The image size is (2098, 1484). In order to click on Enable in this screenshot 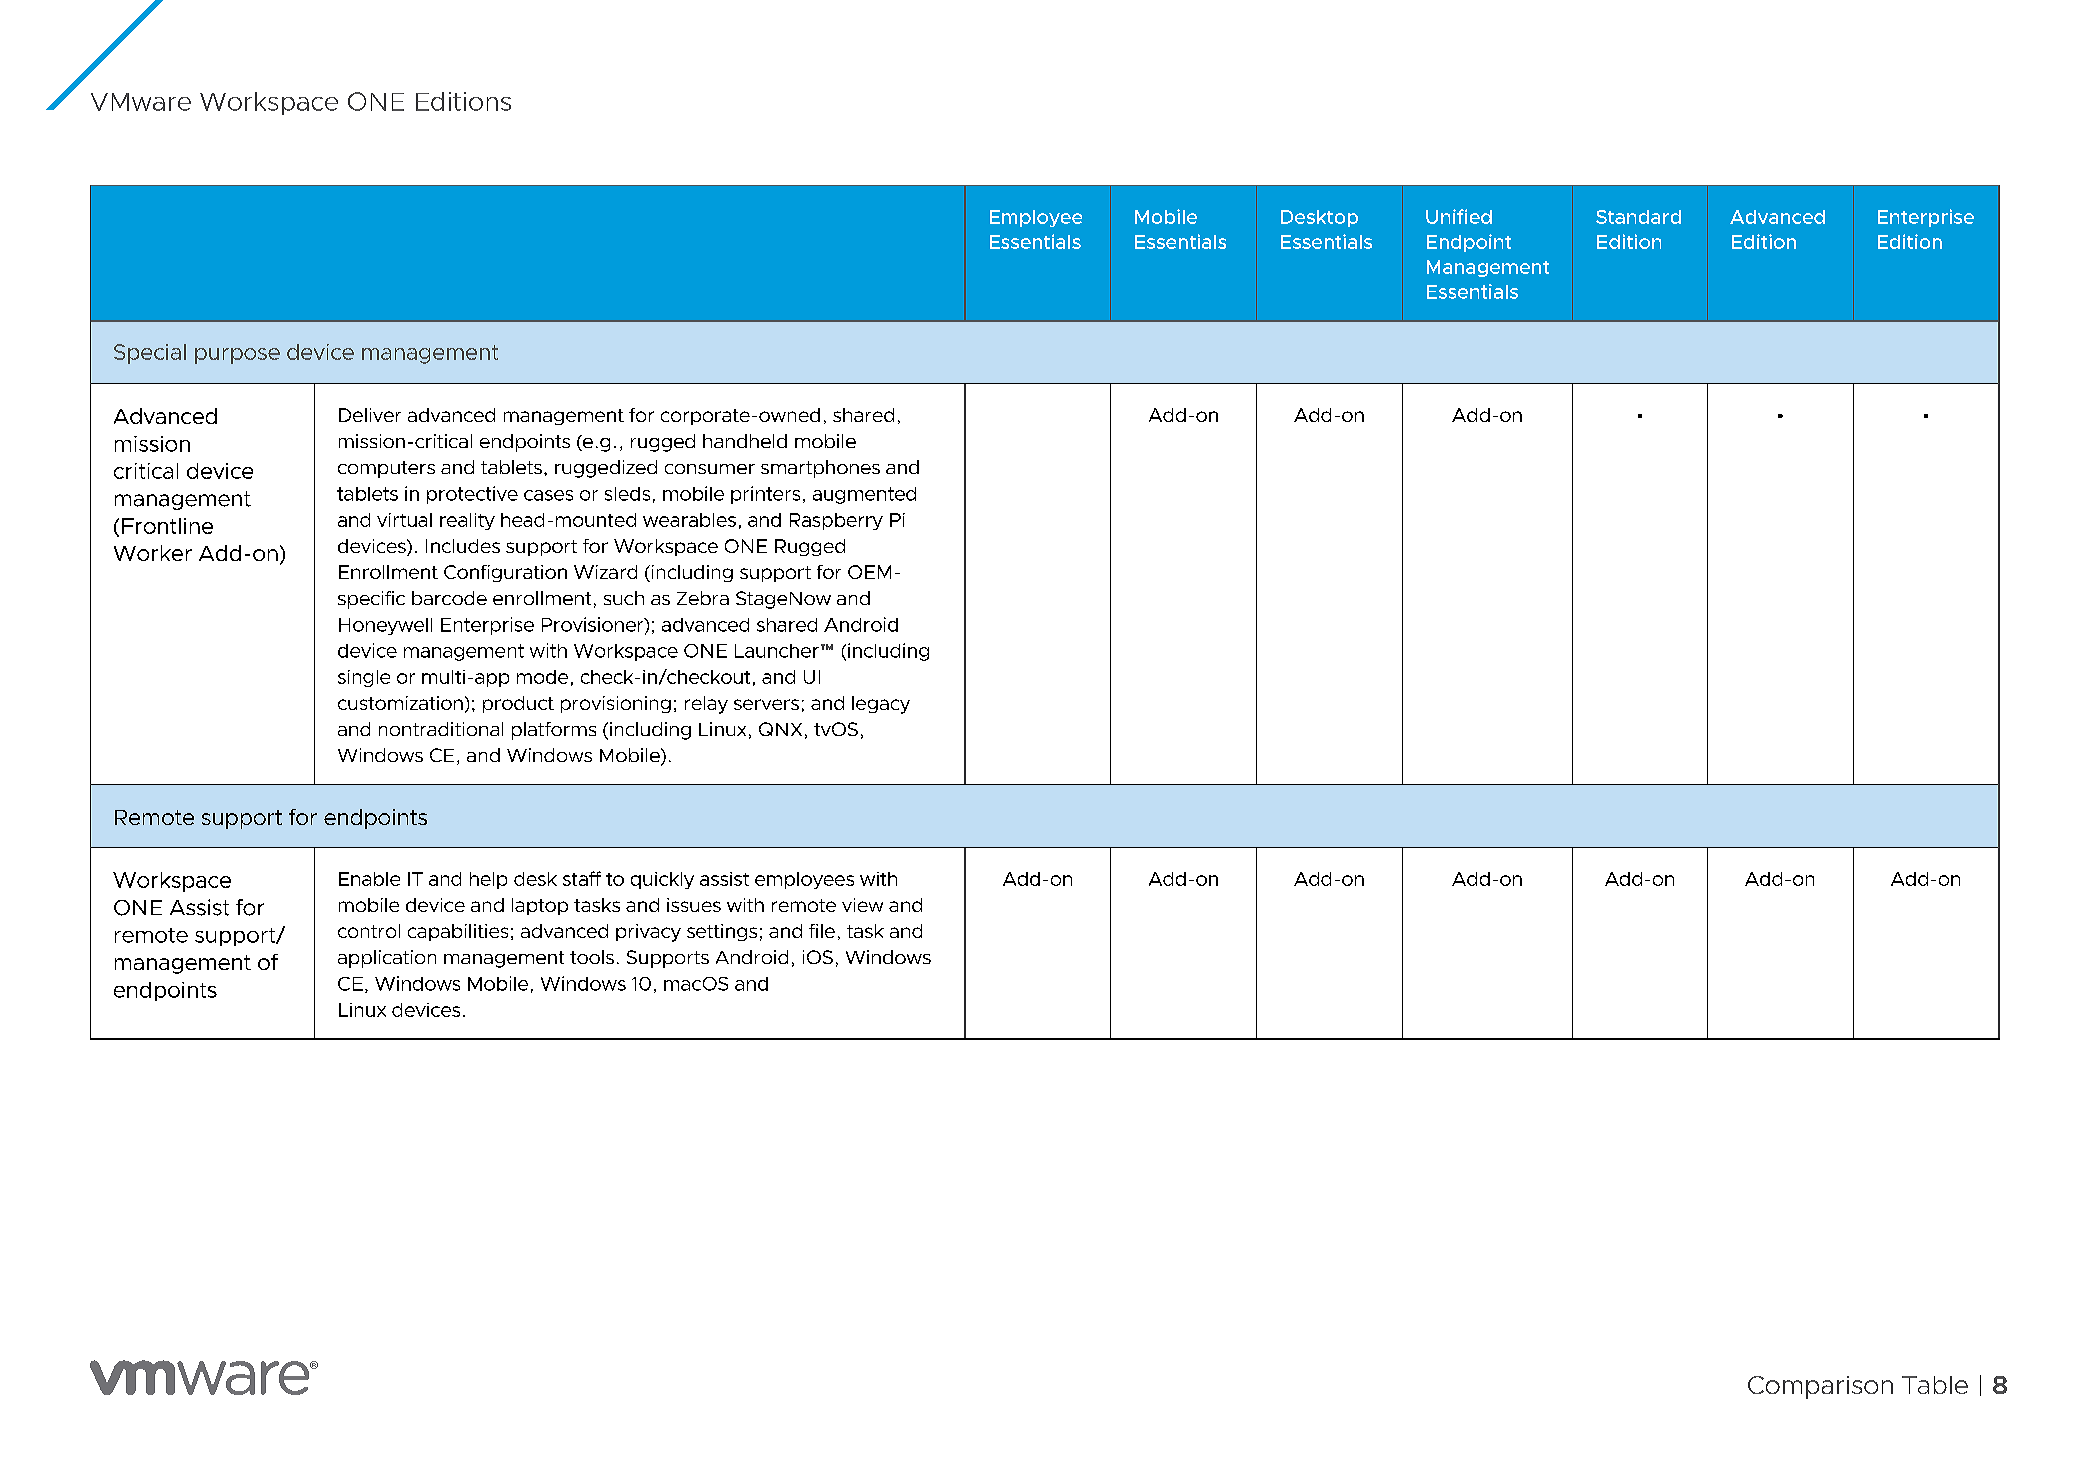, I will do `click(369, 879)`.
